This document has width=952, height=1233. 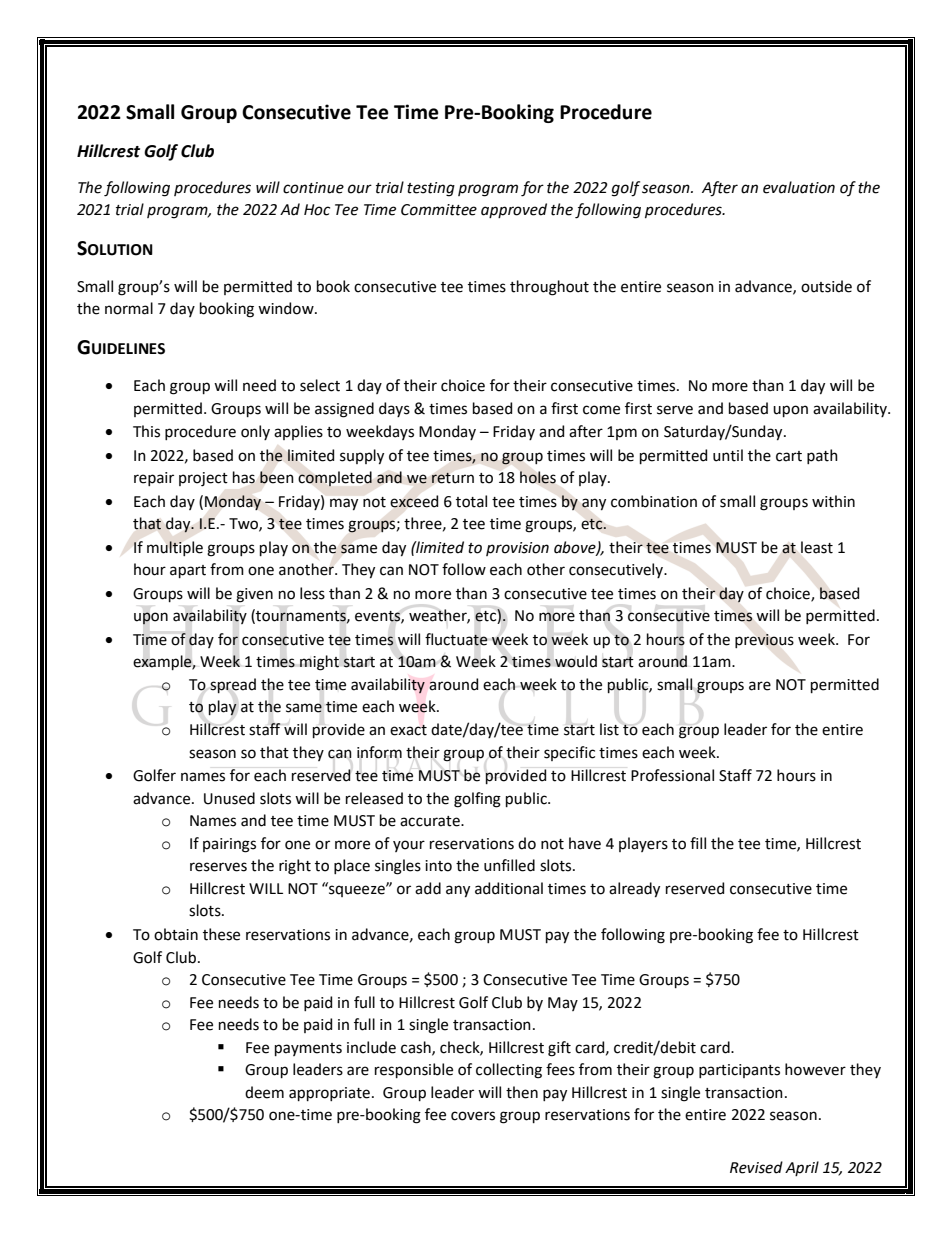 I want to click on evaluation, so click(x=799, y=187).
